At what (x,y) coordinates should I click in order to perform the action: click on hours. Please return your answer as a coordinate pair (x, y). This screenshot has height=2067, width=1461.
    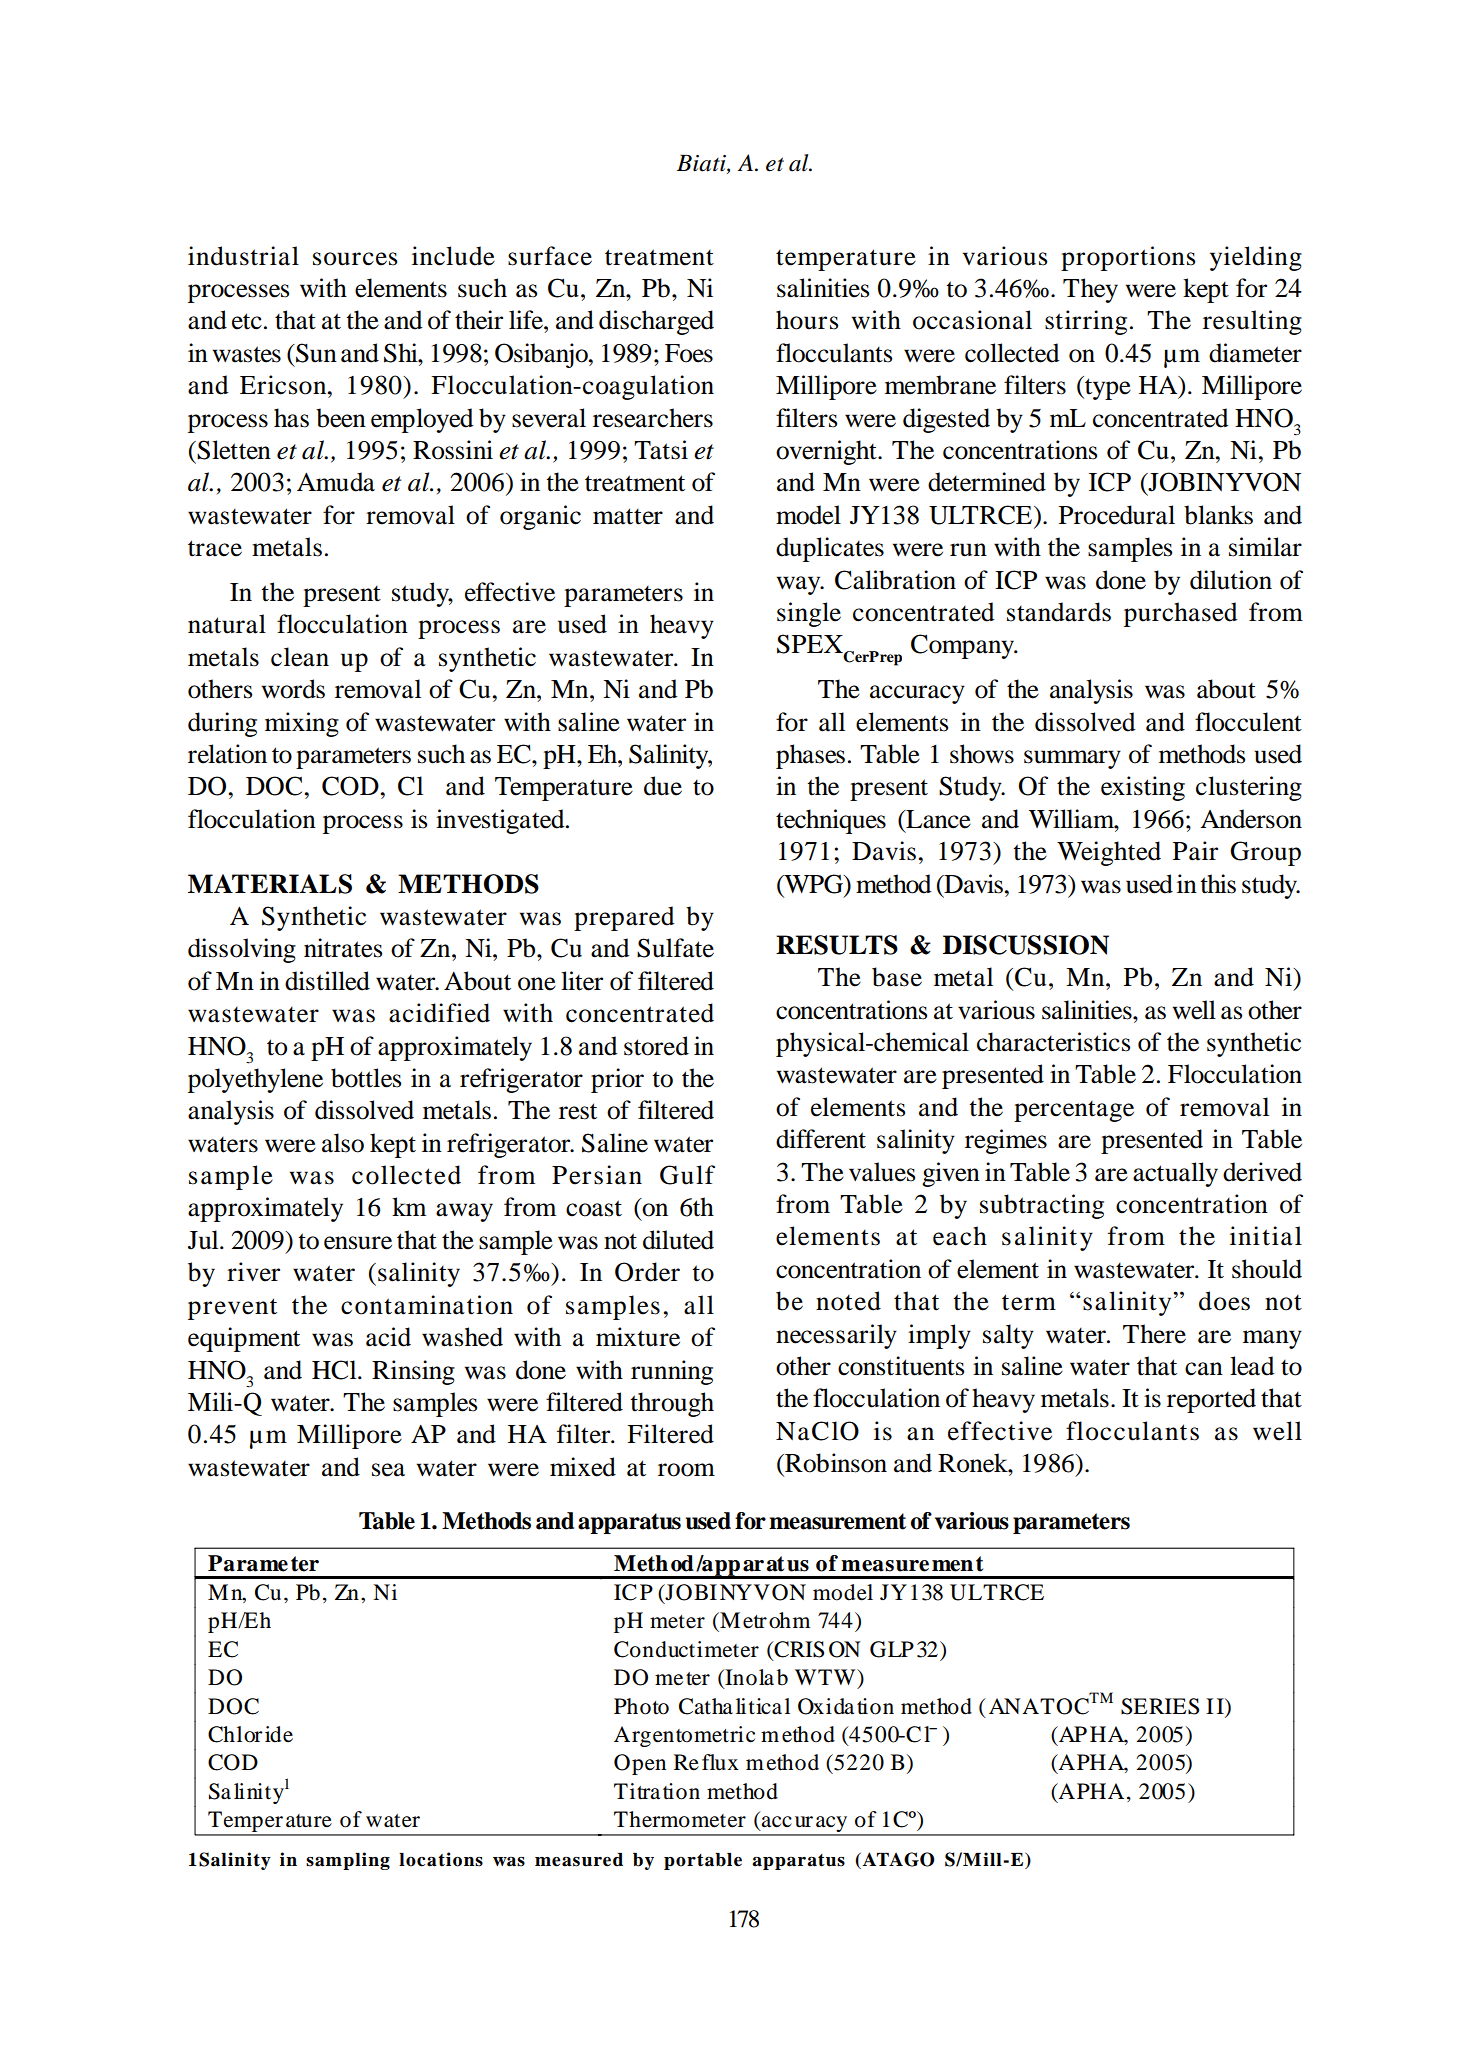
    Looking at the image, I should click on (807, 320).
